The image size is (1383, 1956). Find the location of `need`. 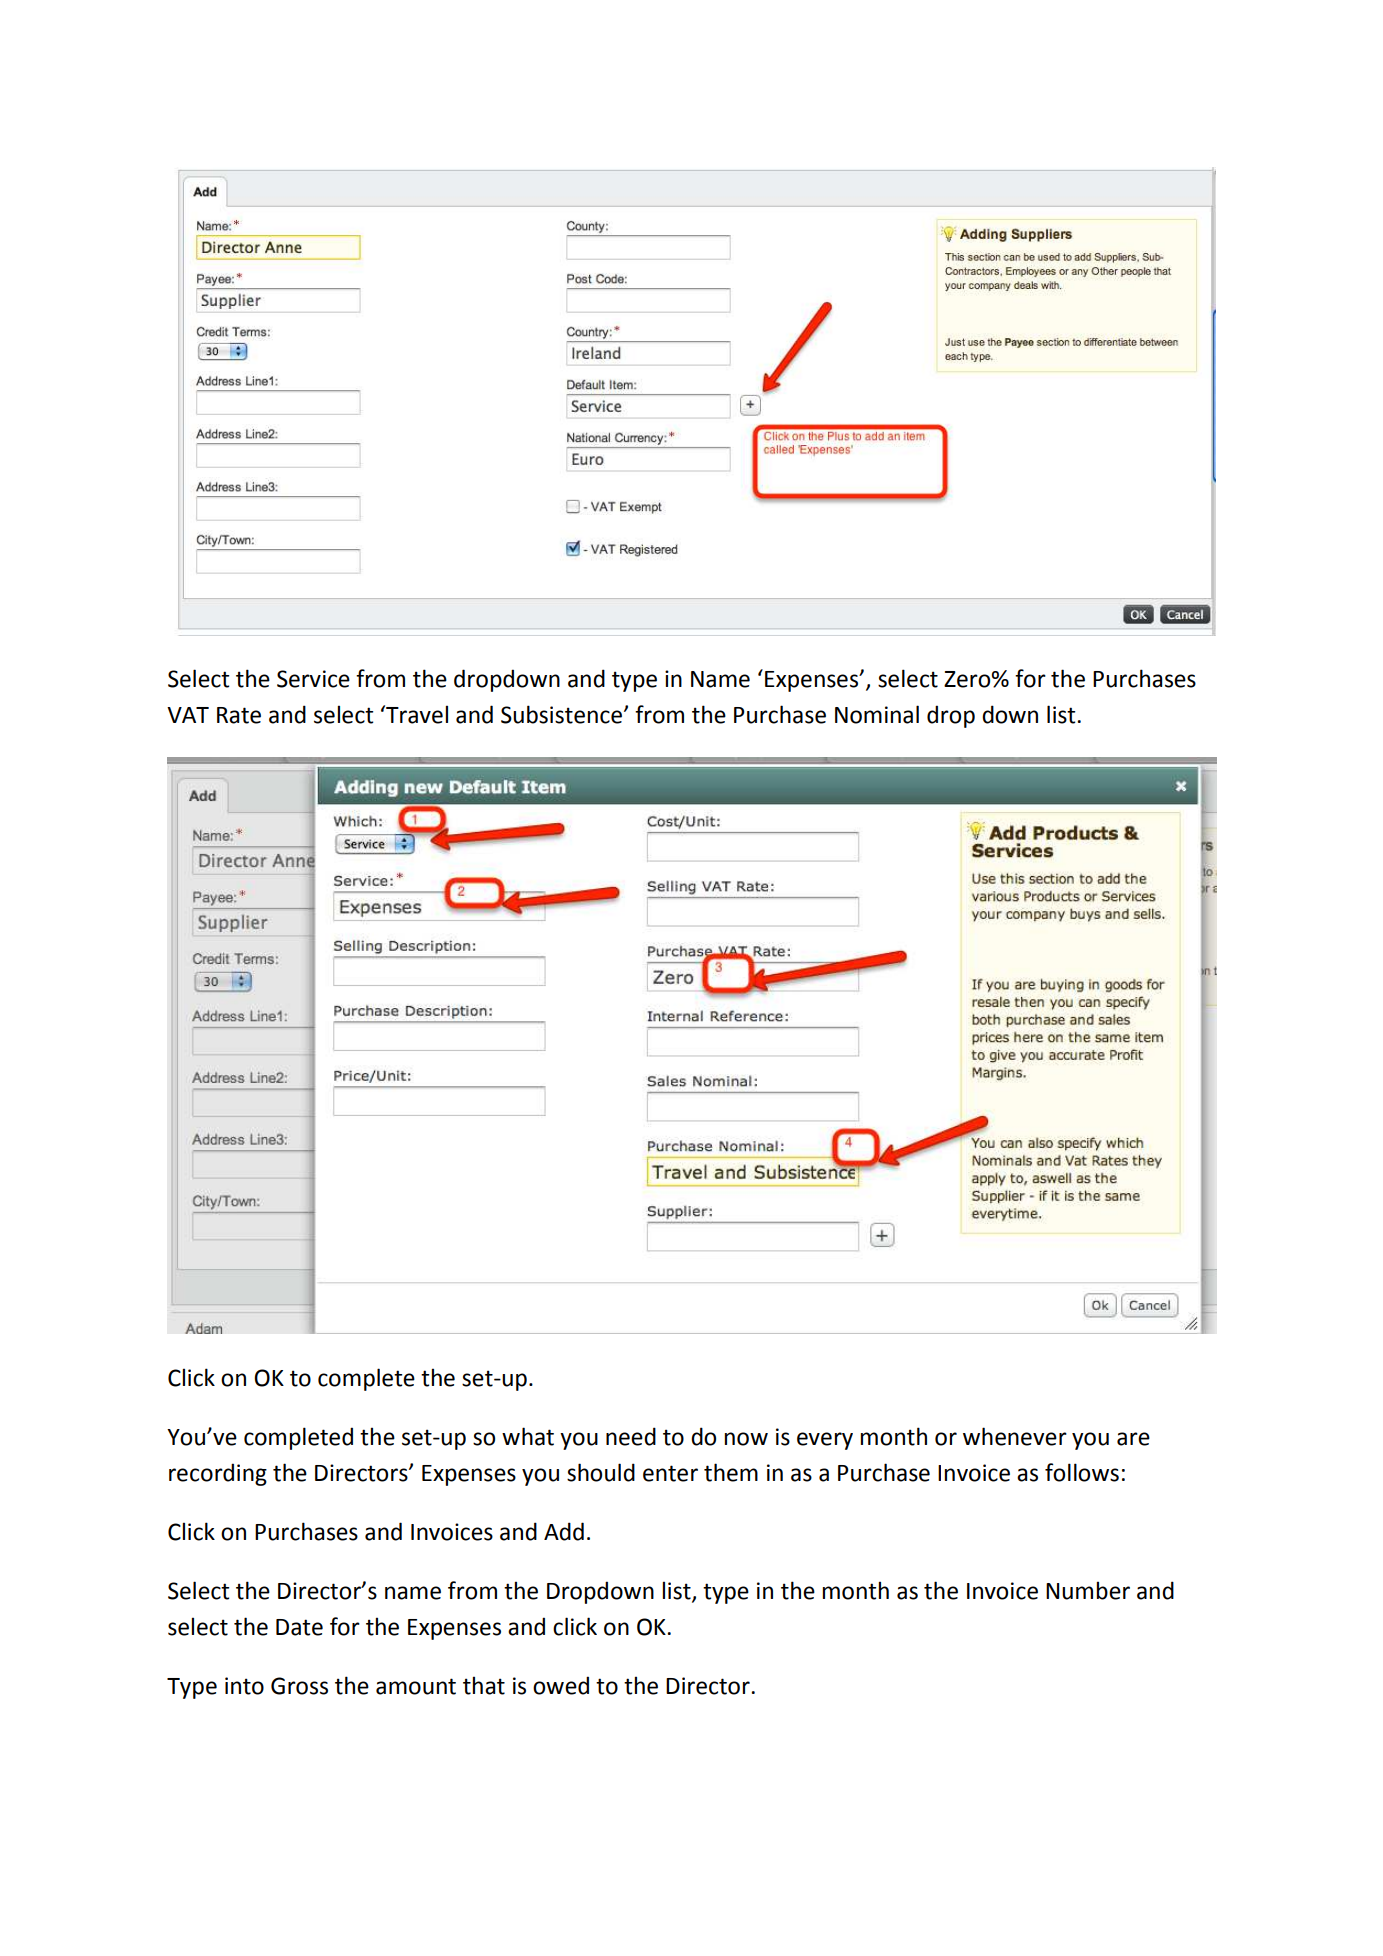

need is located at coordinates (631, 1436).
